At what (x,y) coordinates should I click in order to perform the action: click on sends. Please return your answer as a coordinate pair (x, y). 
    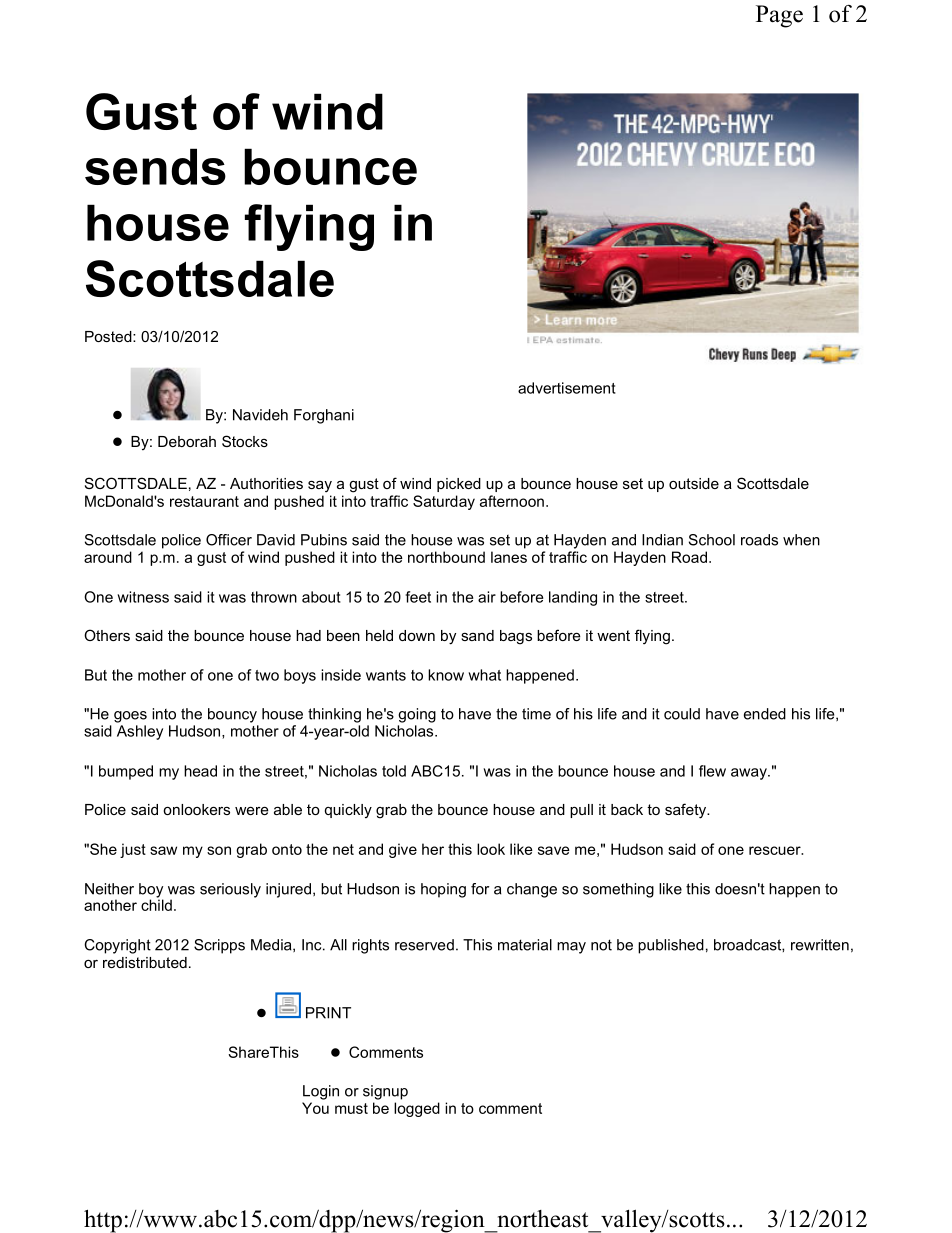
    Looking at the image, I should click on (155, 166).
